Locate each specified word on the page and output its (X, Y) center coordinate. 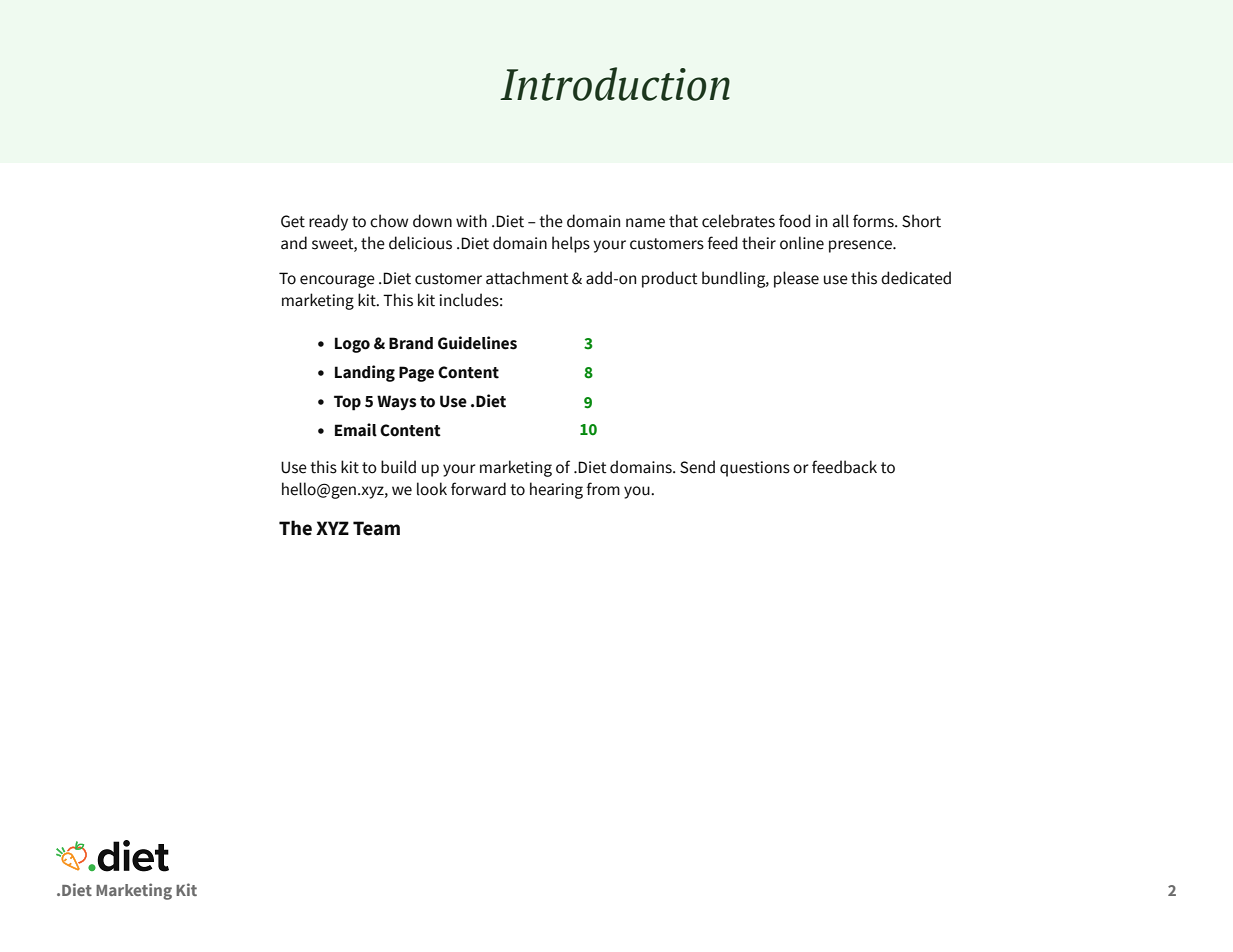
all (841, 221)
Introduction (615, 84)
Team (376, 528)
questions (755, 469)
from (603, 489)
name (645, 223)
